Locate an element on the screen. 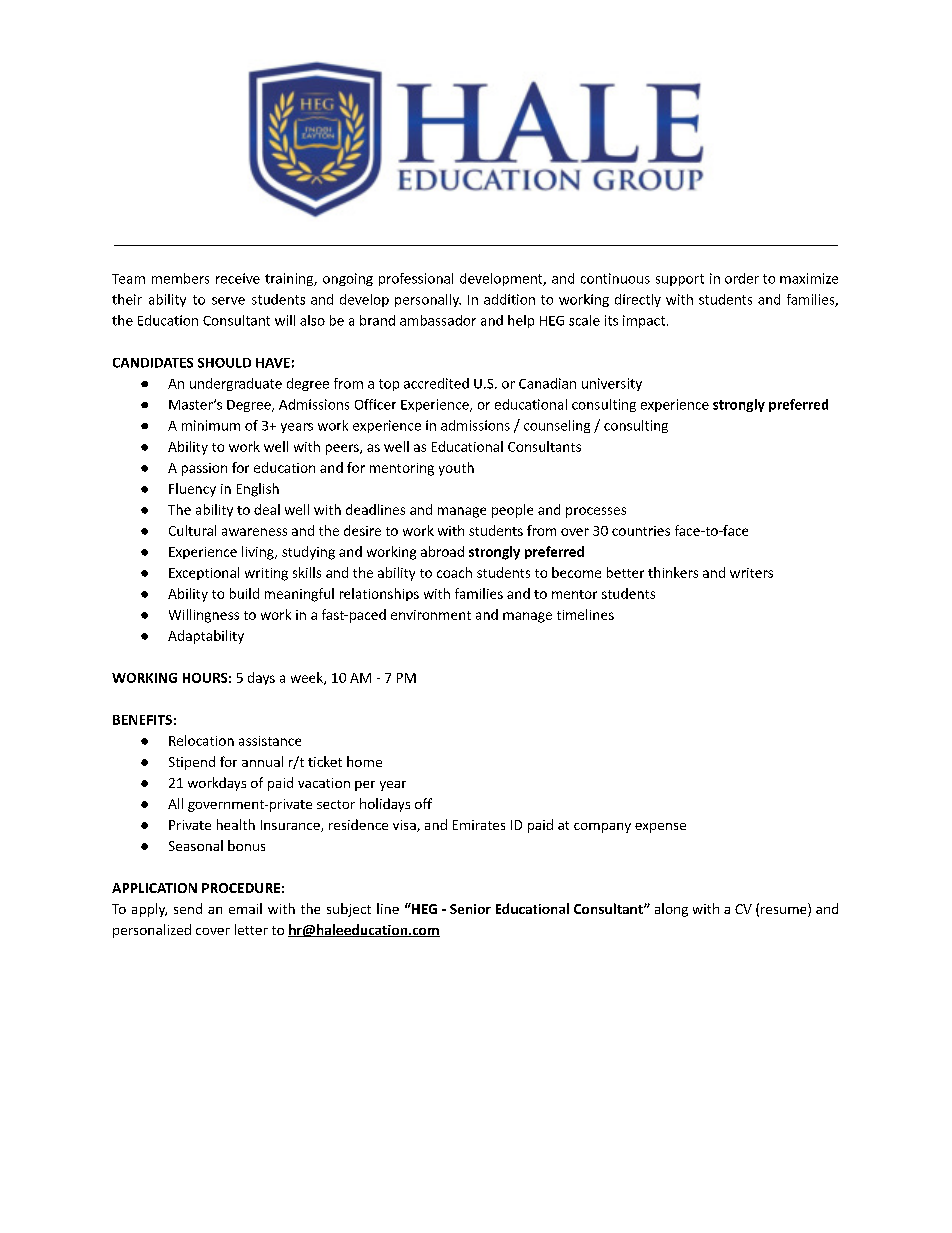  Senior is located at coordinates (470, 909).
